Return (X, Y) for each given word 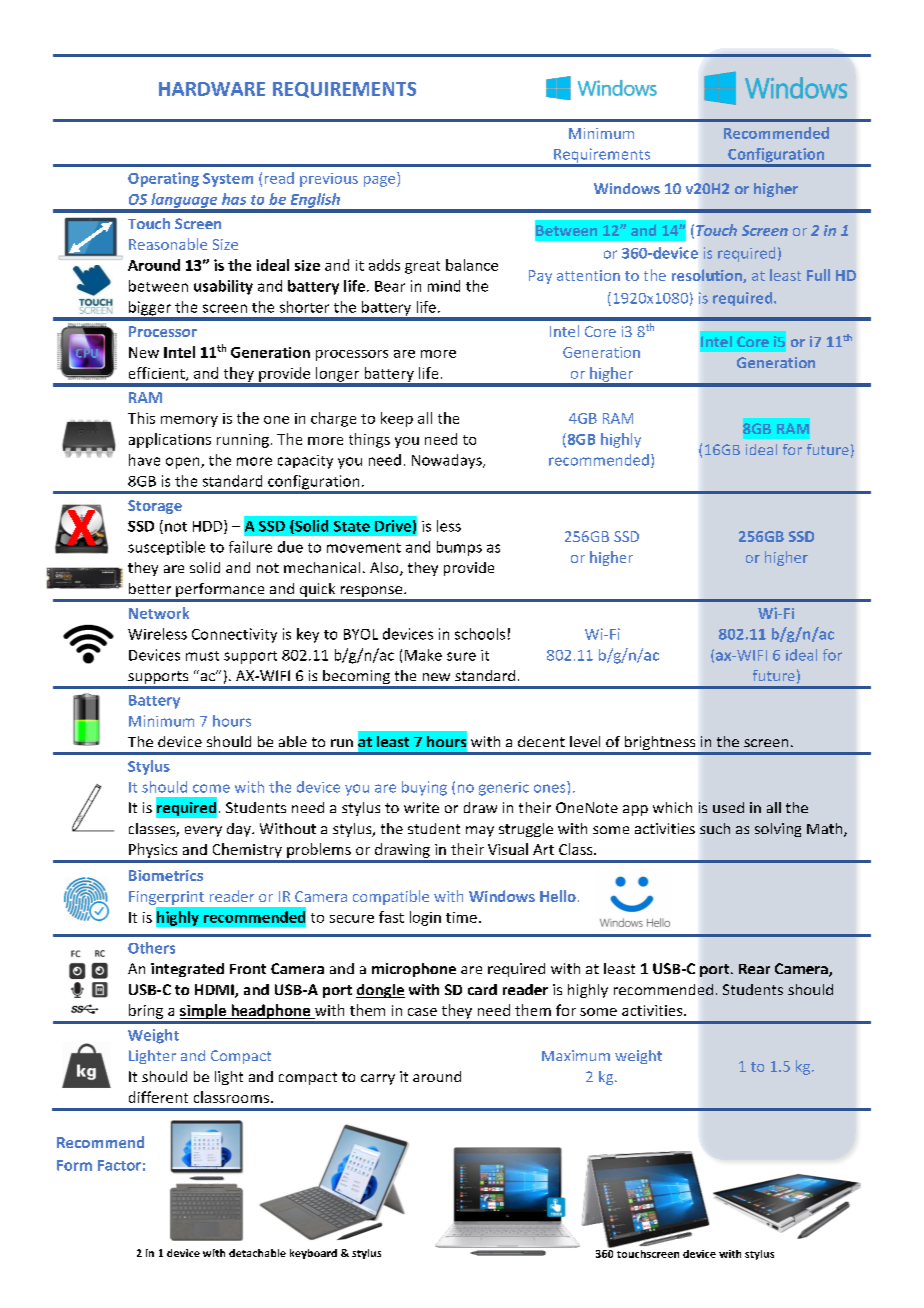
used (728, 807)
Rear (754, 969)
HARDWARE (212, 89)
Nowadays (448, 461)
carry (378, 1079)
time (461, 917)
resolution (708, 276)
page (381, 181)
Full (818, 275)
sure (461, 656)
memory (189, 421)
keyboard (313, 1254)
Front (248, 969)
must (202, 656)
